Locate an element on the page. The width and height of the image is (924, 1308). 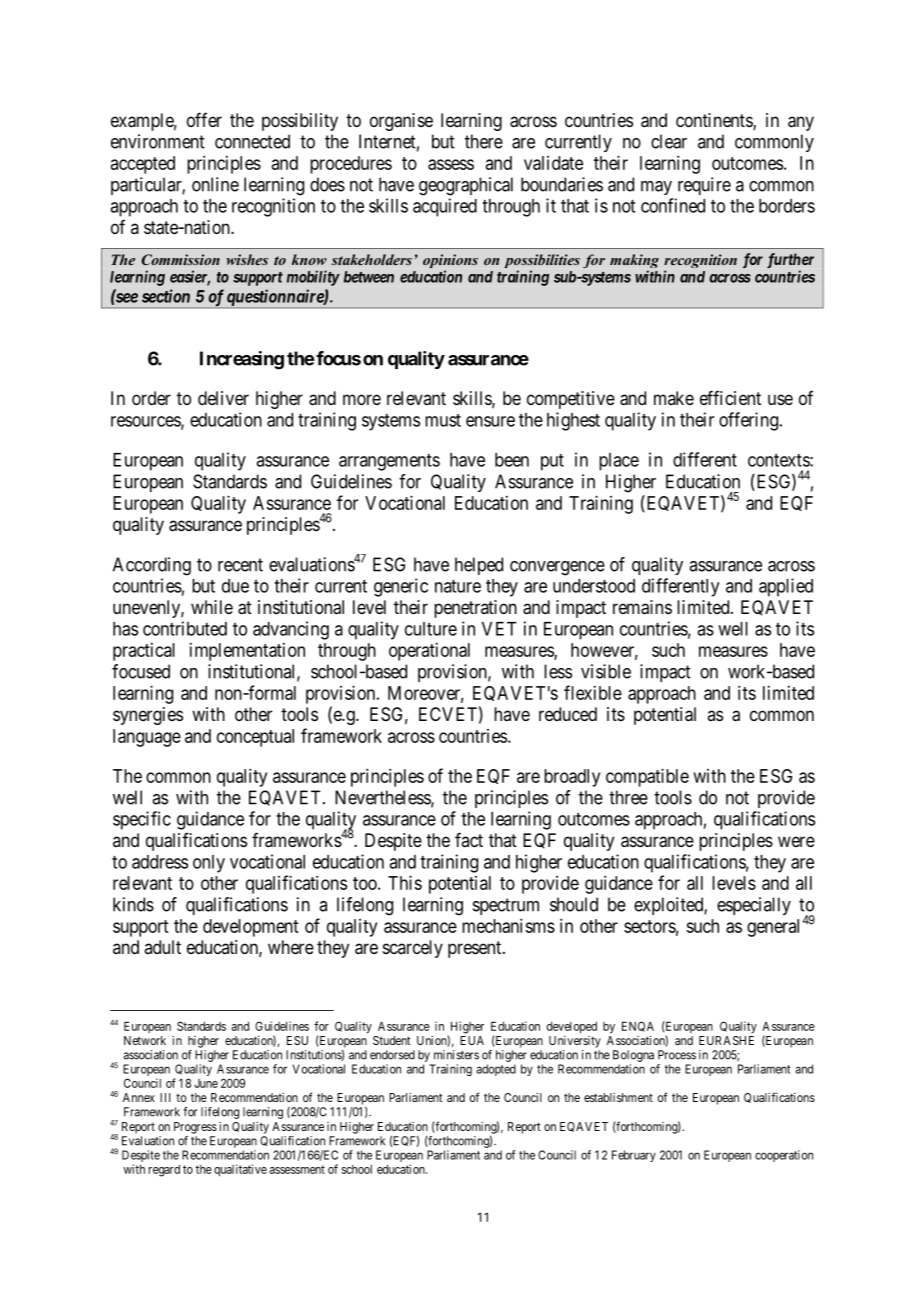
continents is located at coordinates (715, 121).
